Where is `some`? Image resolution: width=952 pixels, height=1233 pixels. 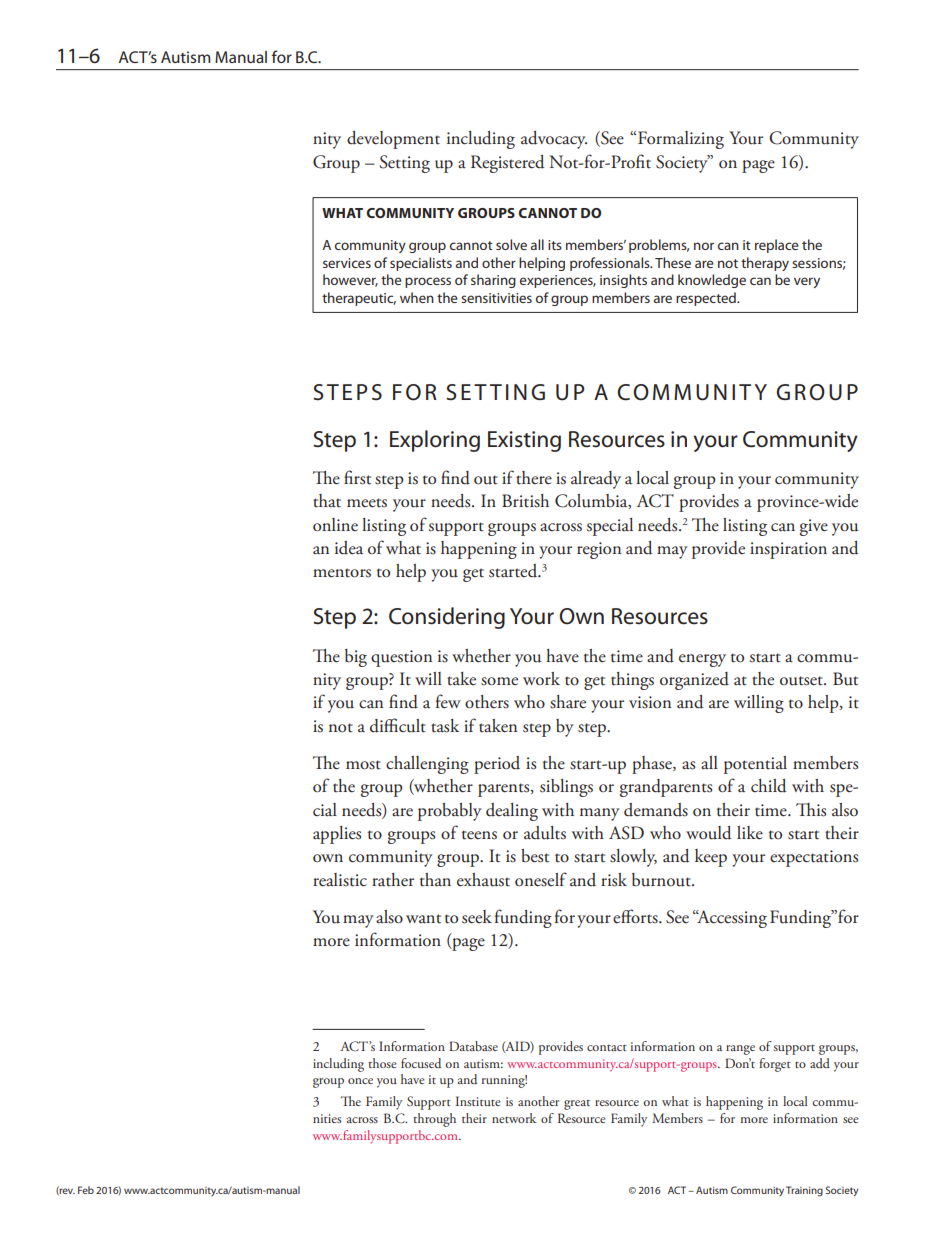
some is located at coordinates (499, 681).
